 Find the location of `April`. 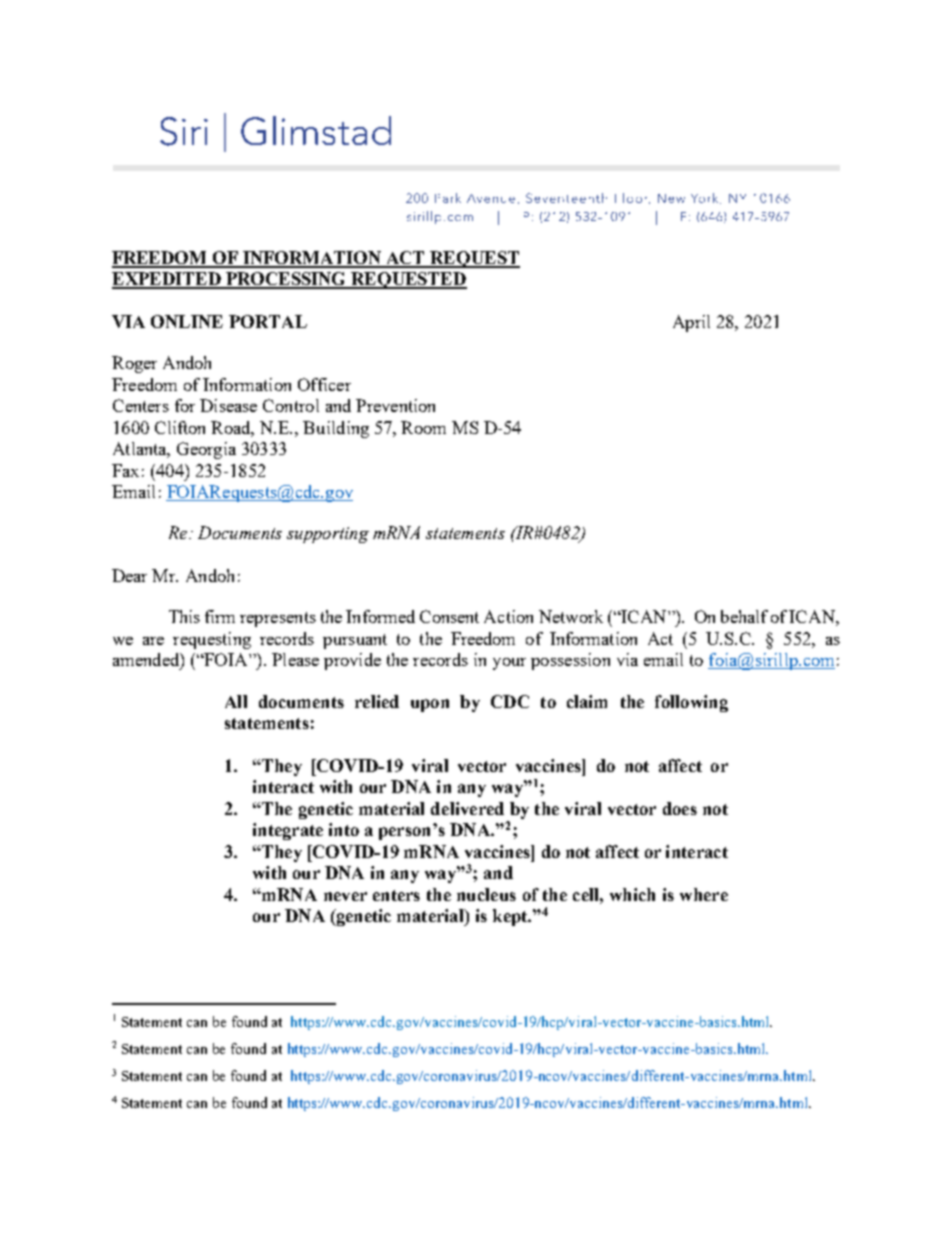

April is located at coordinates (691, 323).
